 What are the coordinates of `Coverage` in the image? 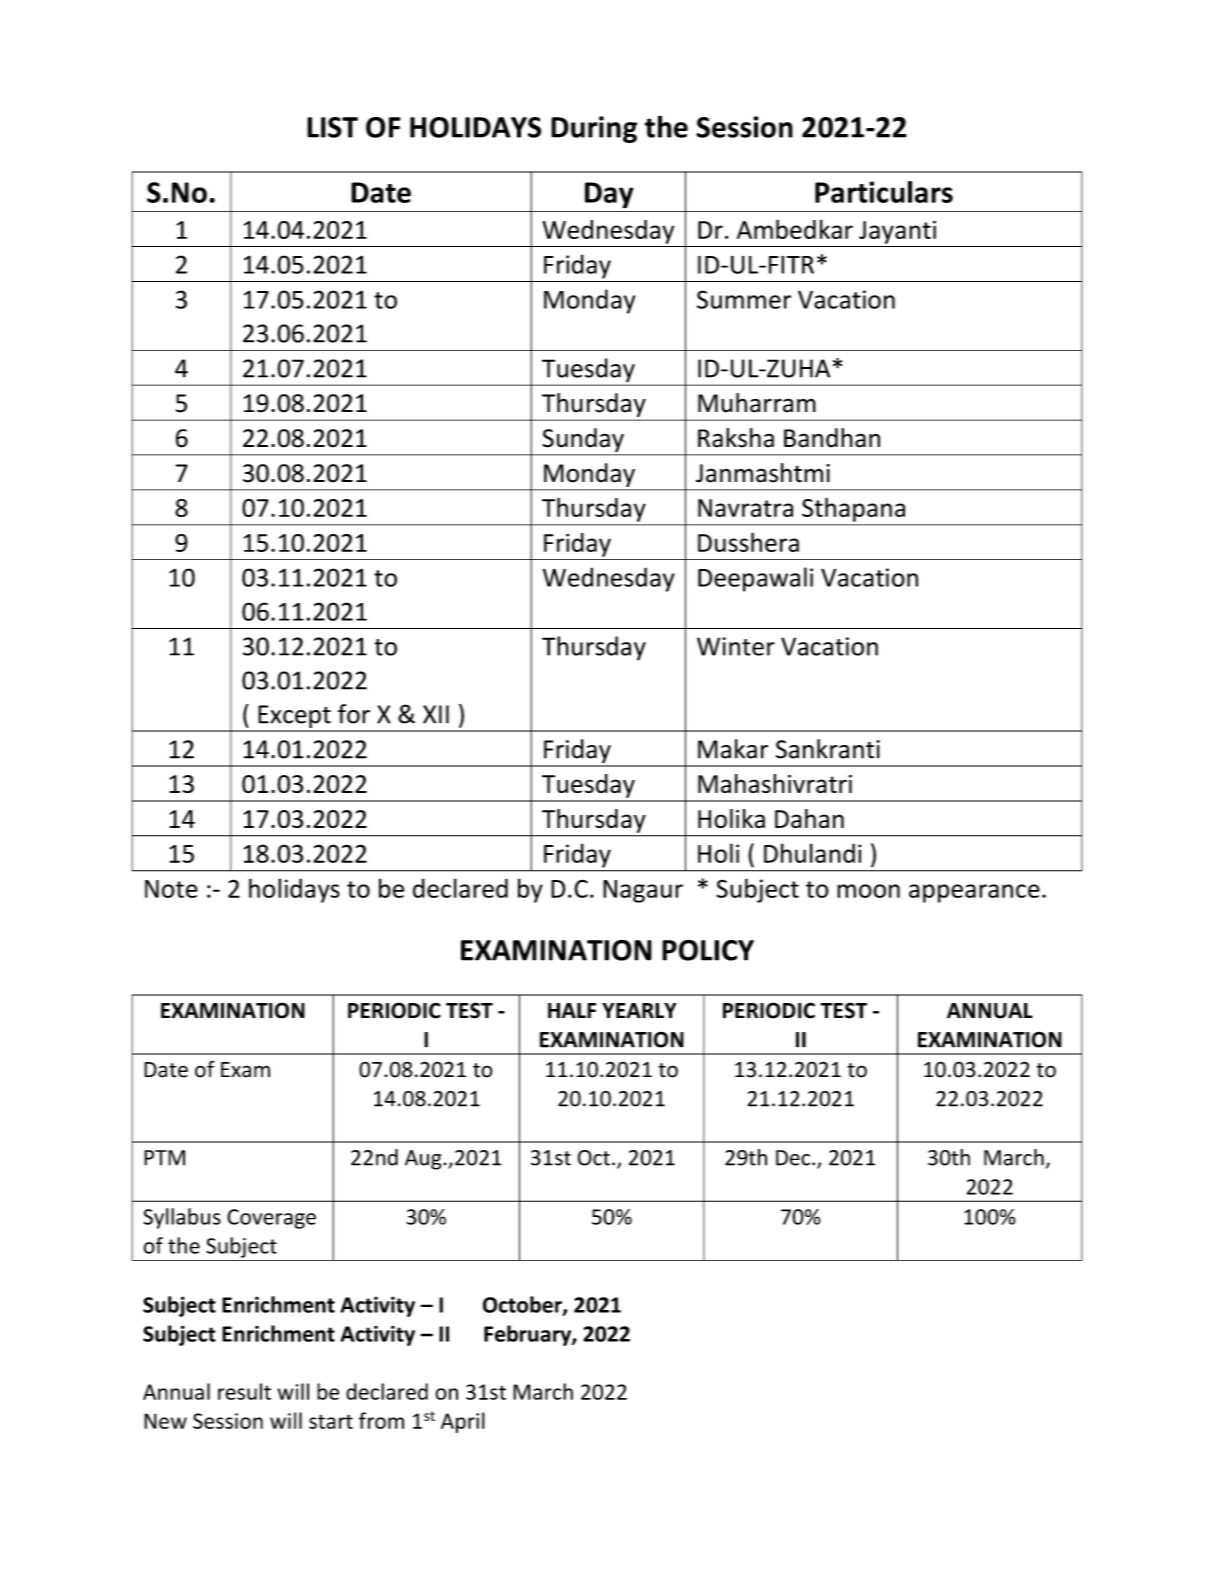 It's located at (271, 1219).
